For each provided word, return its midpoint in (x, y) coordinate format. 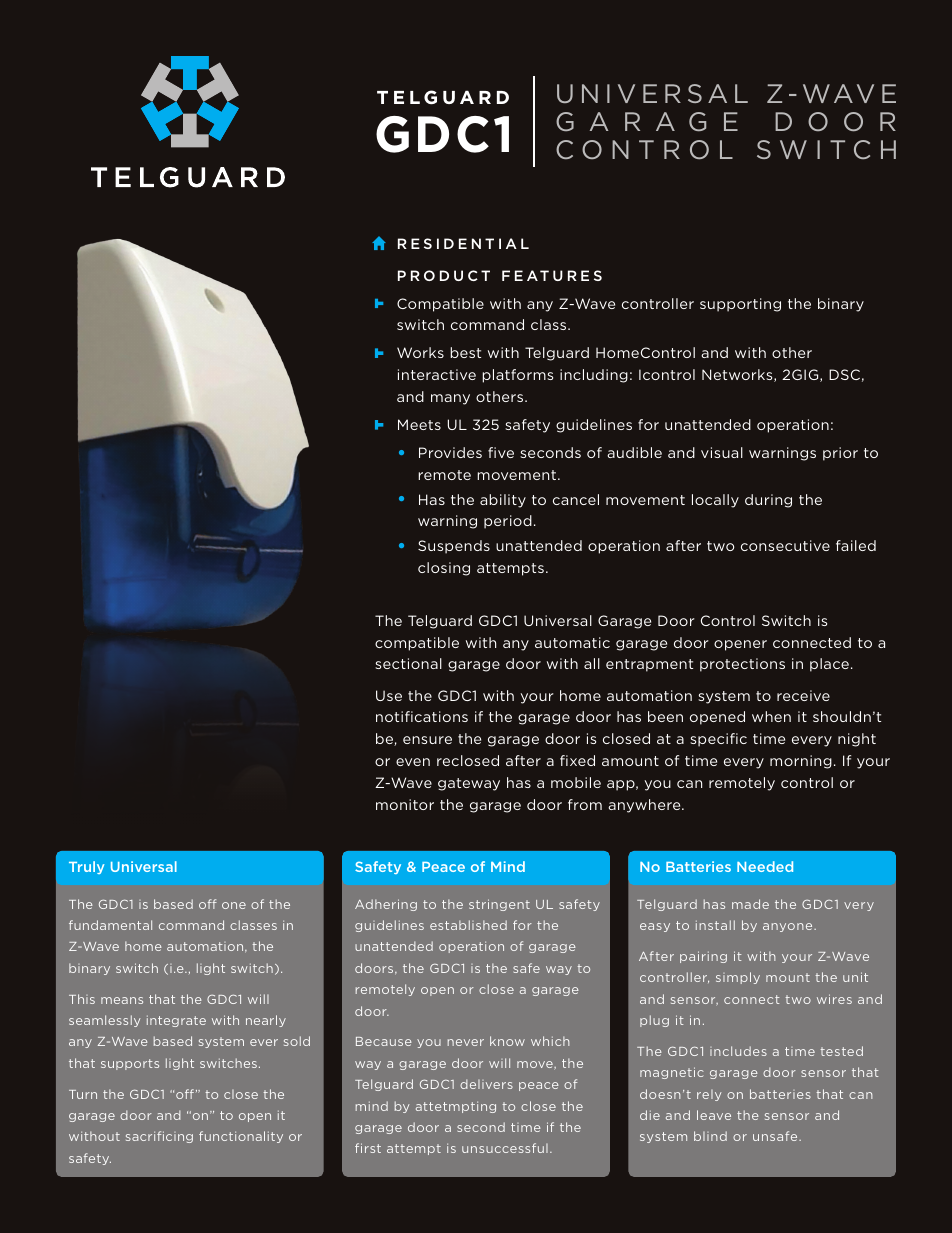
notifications (422, 716)
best (465, 352)
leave (714, 1115)
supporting (740, 305)
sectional (408, 663)
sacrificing (159, 1137)
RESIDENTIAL (463, 243)
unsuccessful (505, 1148)
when (771, 716)
